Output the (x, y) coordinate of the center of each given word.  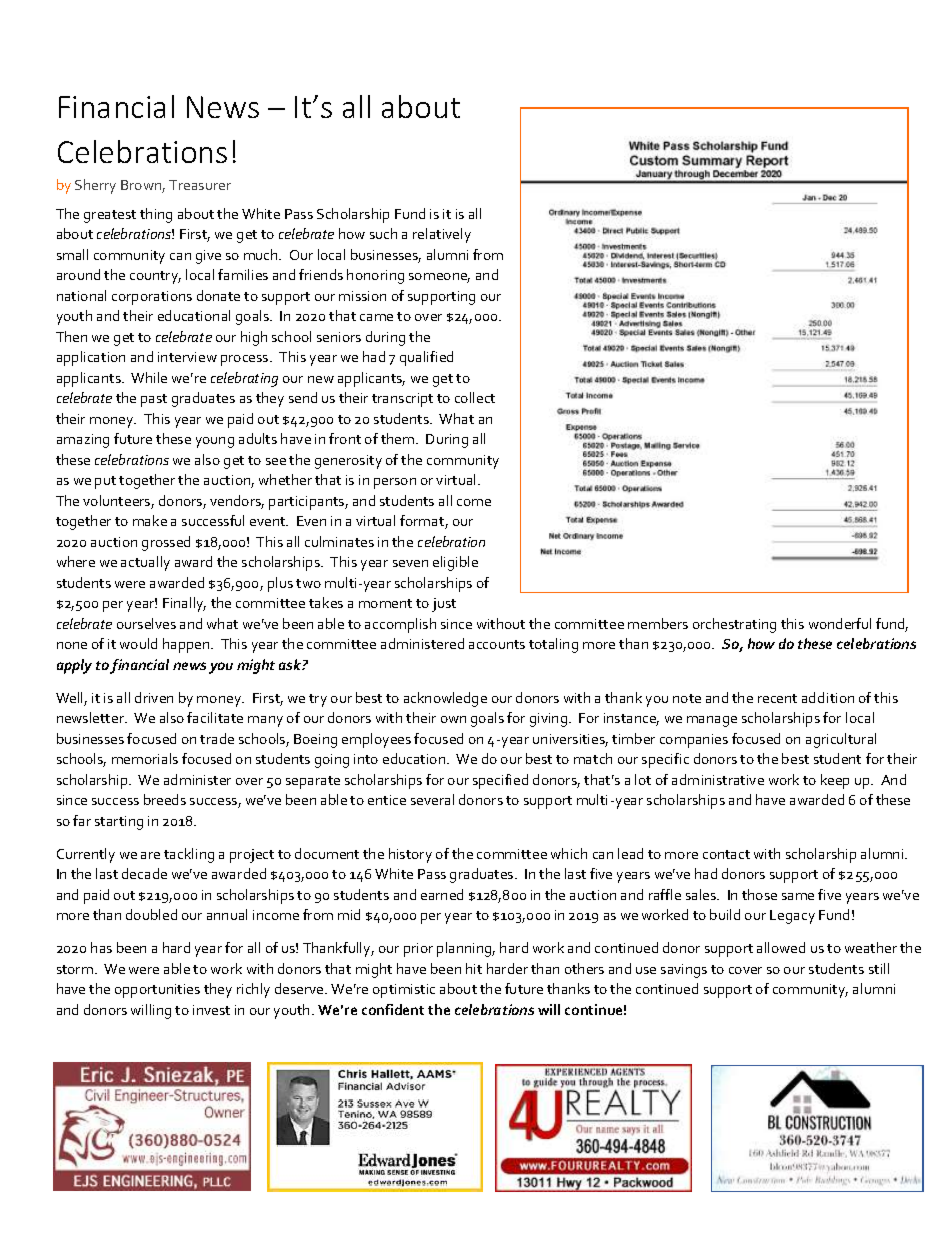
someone (439, 278)
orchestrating (734, 625)
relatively (442, 235)
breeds (165, 799)
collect (475, 397)
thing (156, 215)
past (154, 400)
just (444, 605)
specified (500, 781)
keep (835, 781)
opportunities (157, 991)
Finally (184, 604)
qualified (426, 358)
